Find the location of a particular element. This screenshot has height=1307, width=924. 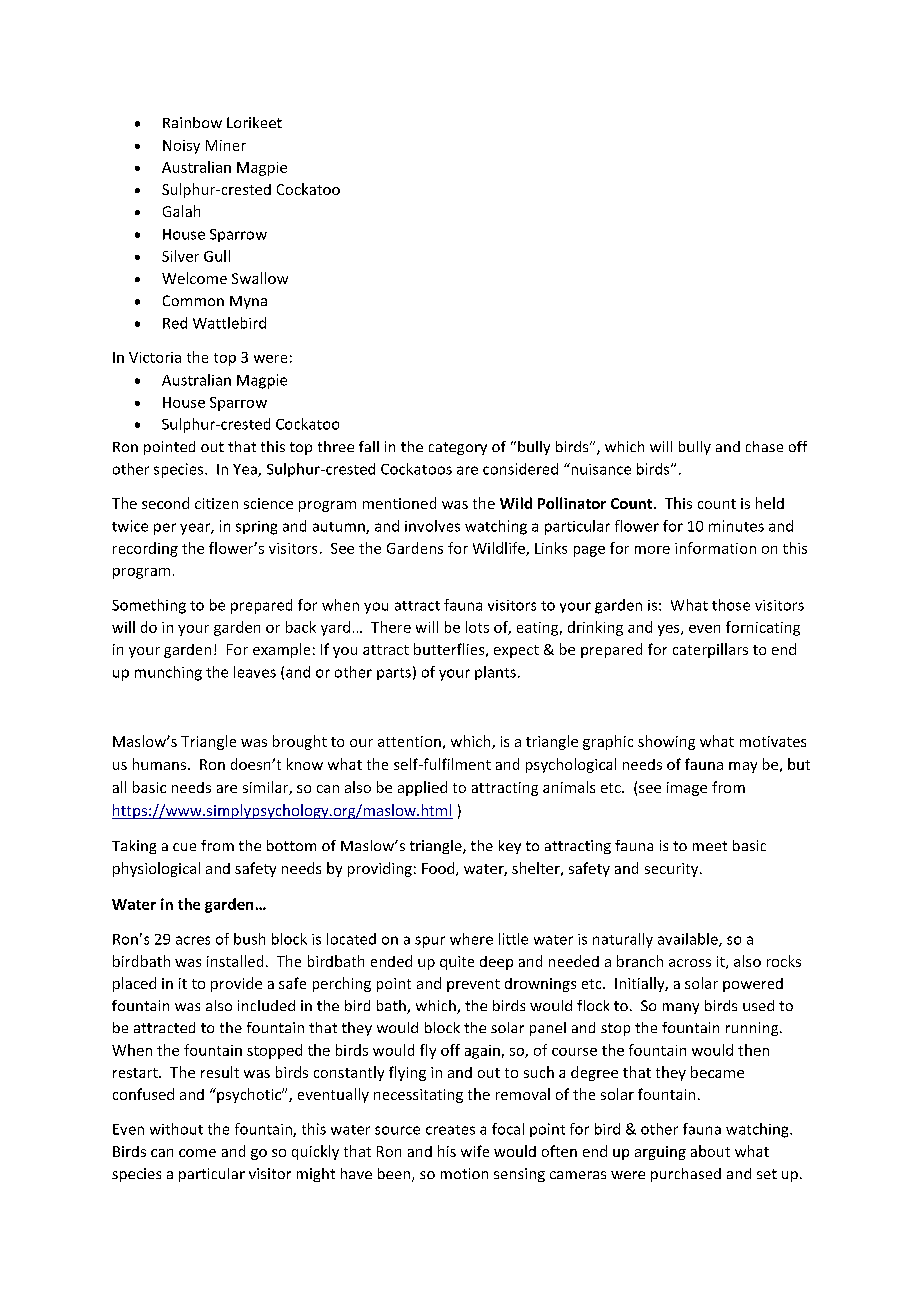

nuisance is located at coordinates (600, 469).
